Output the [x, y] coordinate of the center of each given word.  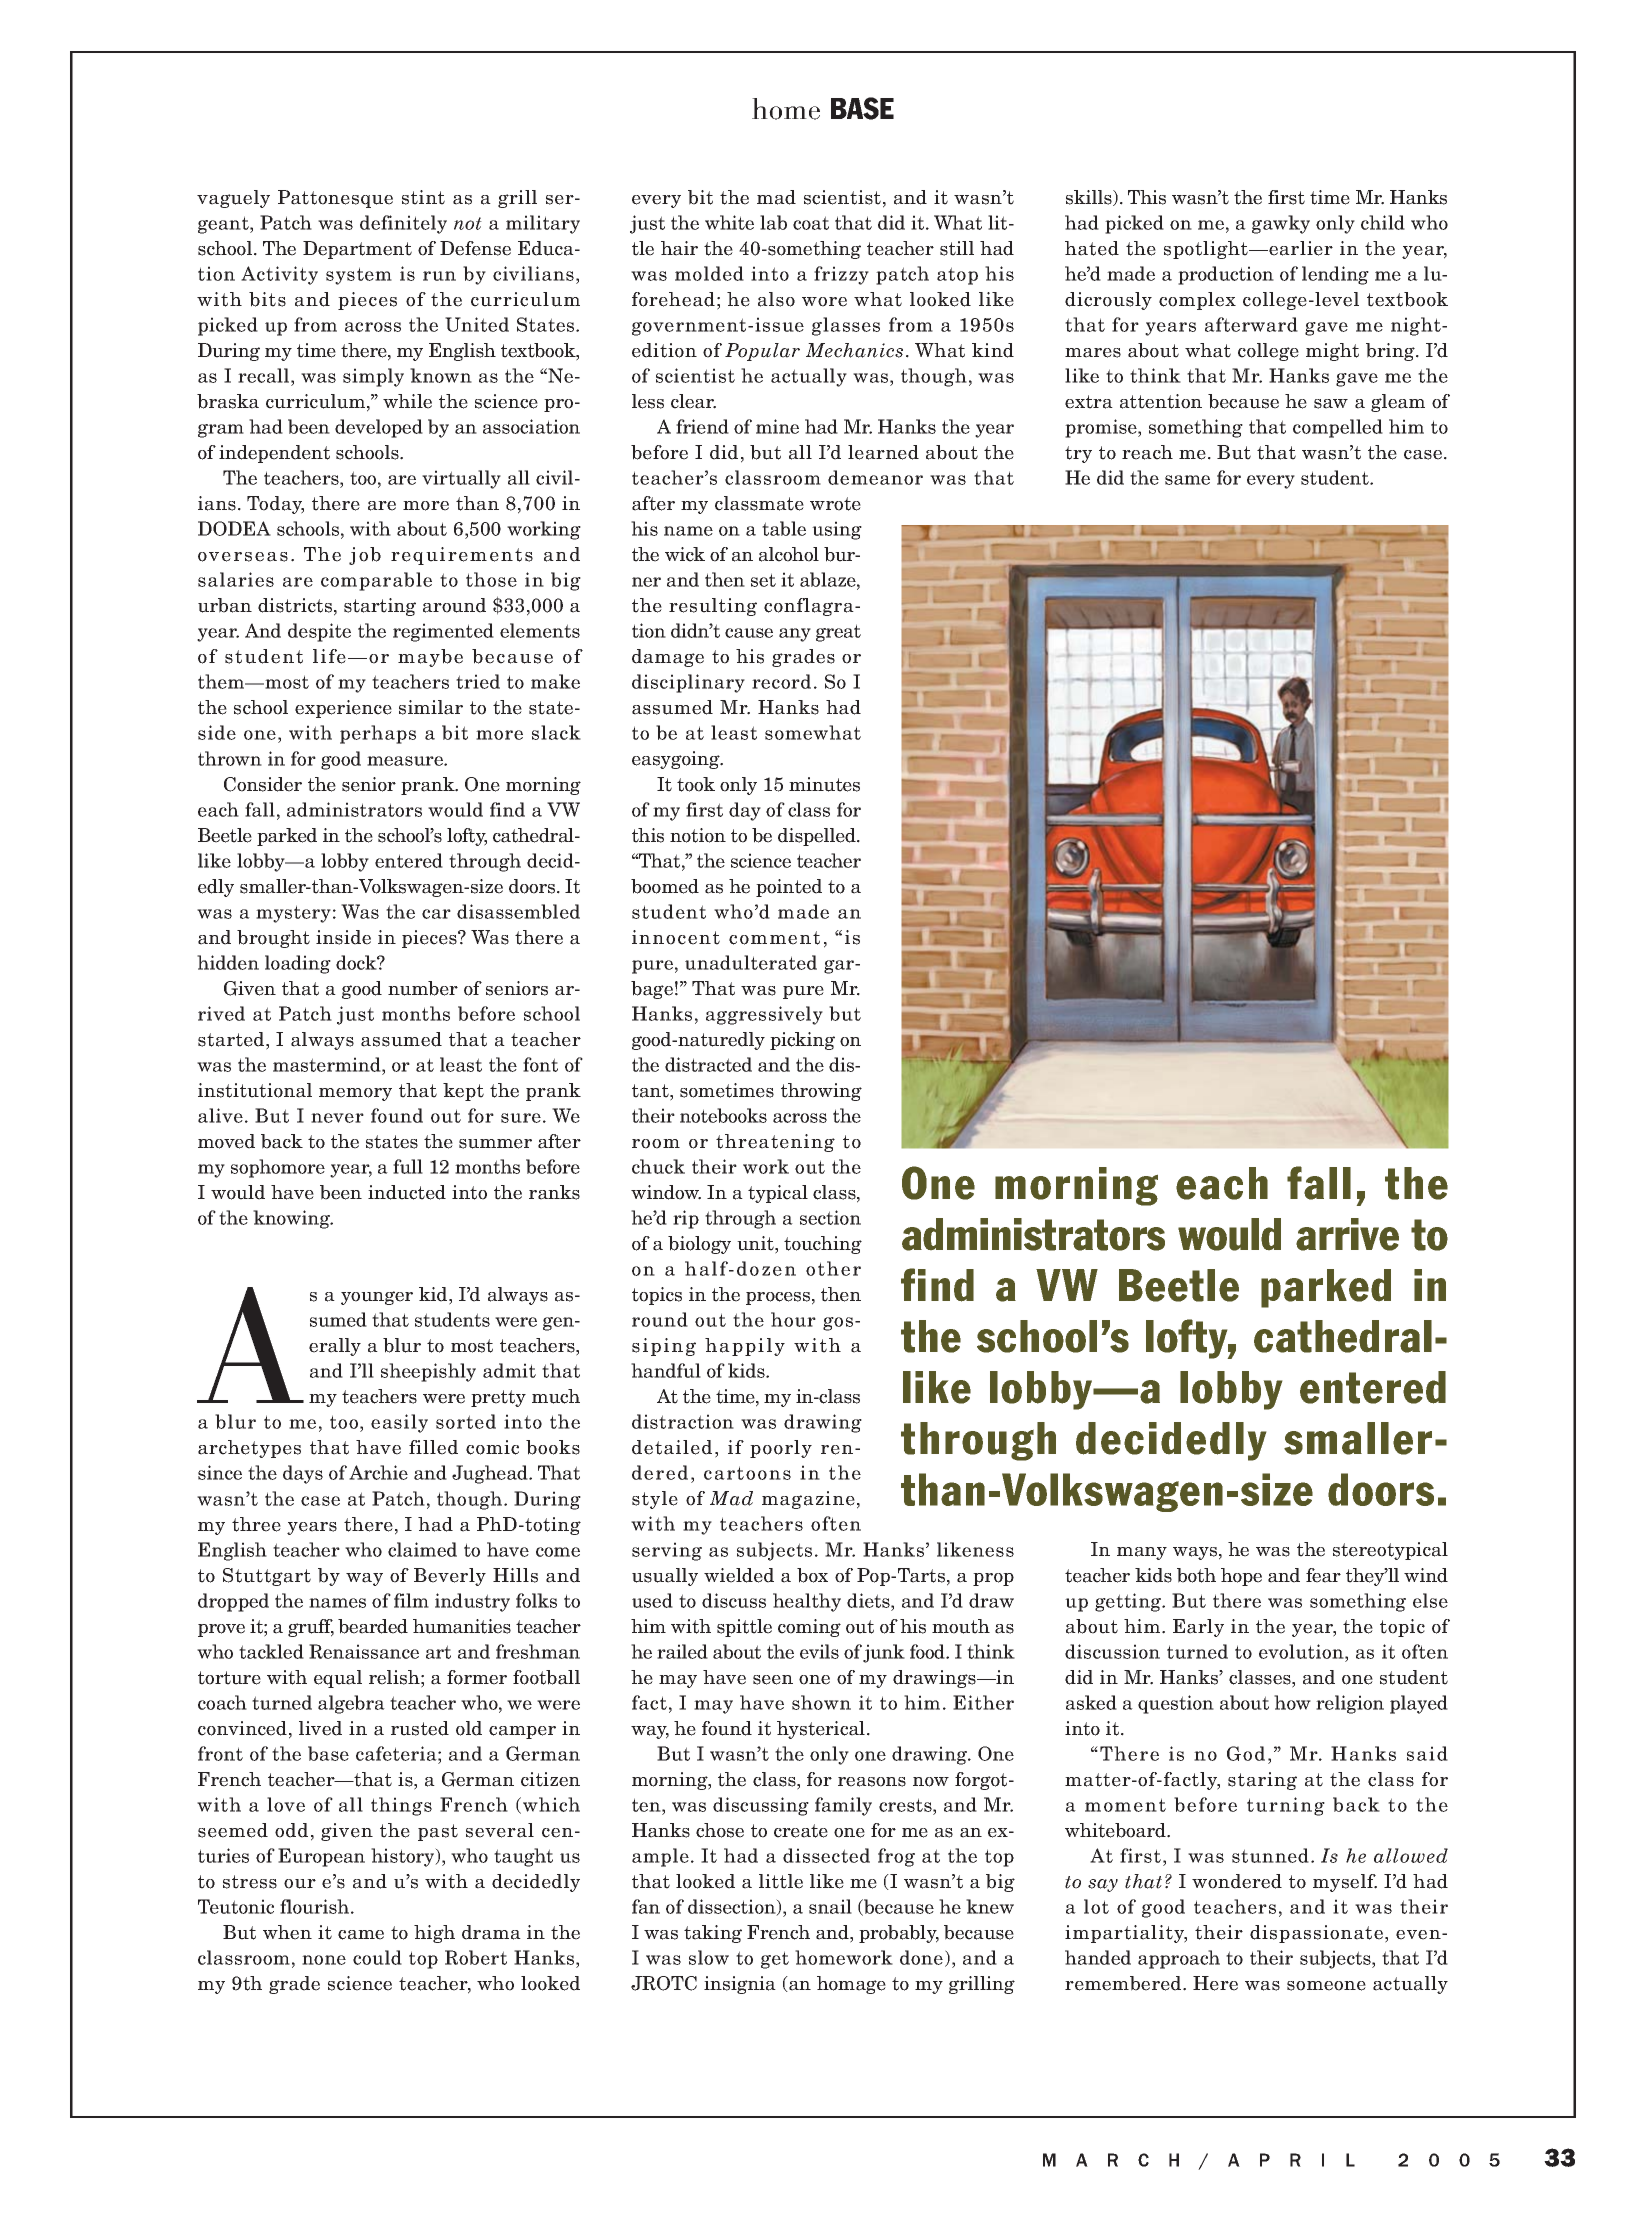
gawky [1281, 224]
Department [357, 250]
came [361, 1935]
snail [830, 1906]
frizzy [841, 275]
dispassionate [1316, 1934]
